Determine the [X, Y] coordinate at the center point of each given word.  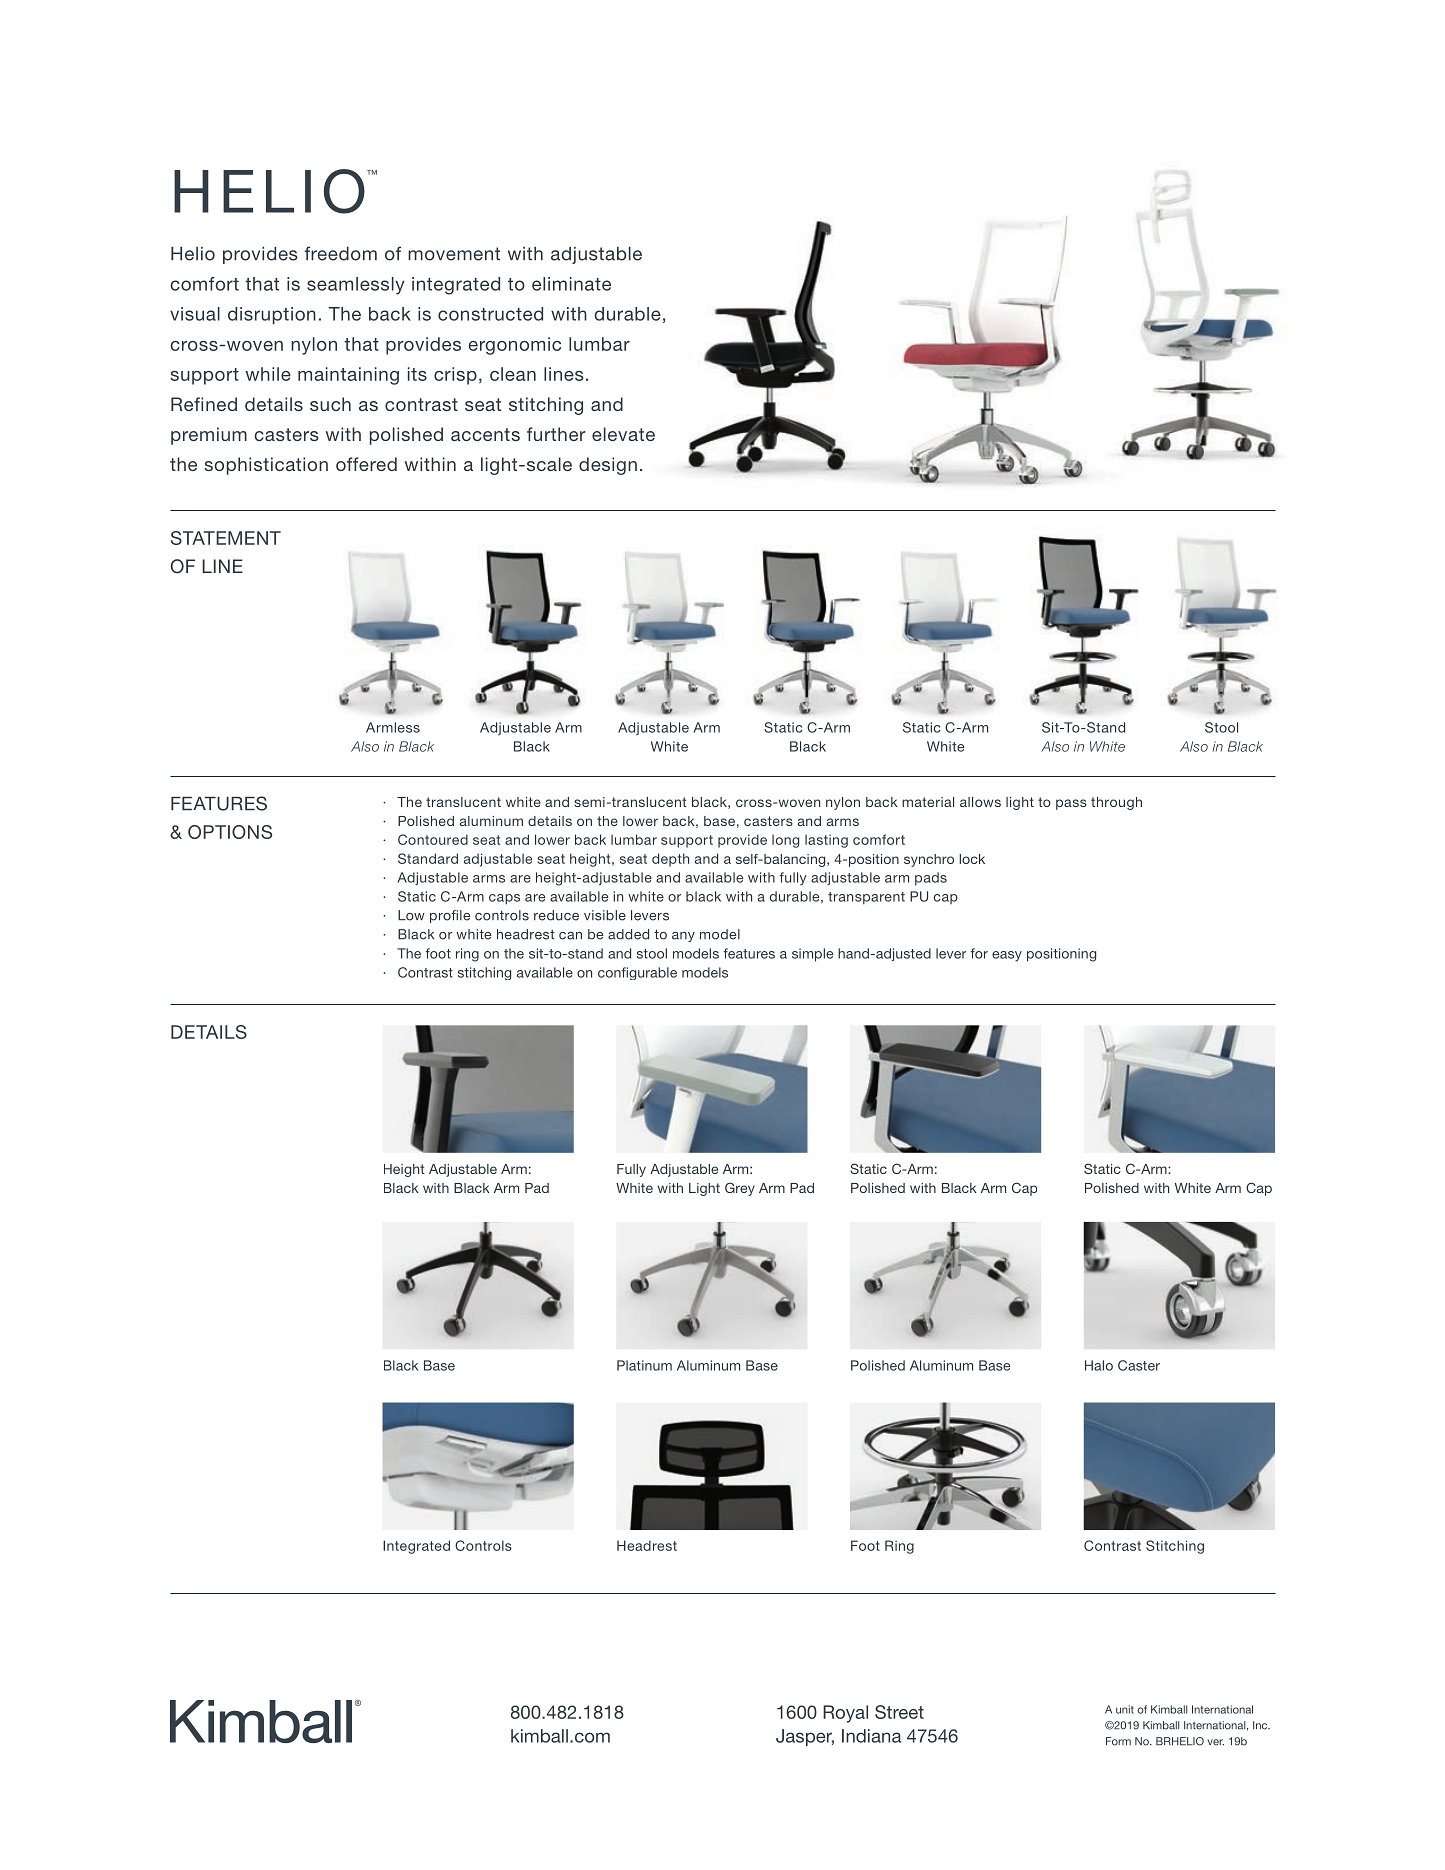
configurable [637, 973]
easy [1007, 956]
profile [450, 916]
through [1116, 803]
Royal [845, 1714]
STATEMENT [226, 538]
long [785, 841]
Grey [740, 1189]
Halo [1099, 1365]
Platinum [644, 1365]
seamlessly [355, 286]
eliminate [571, 284]
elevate [623, 434]
